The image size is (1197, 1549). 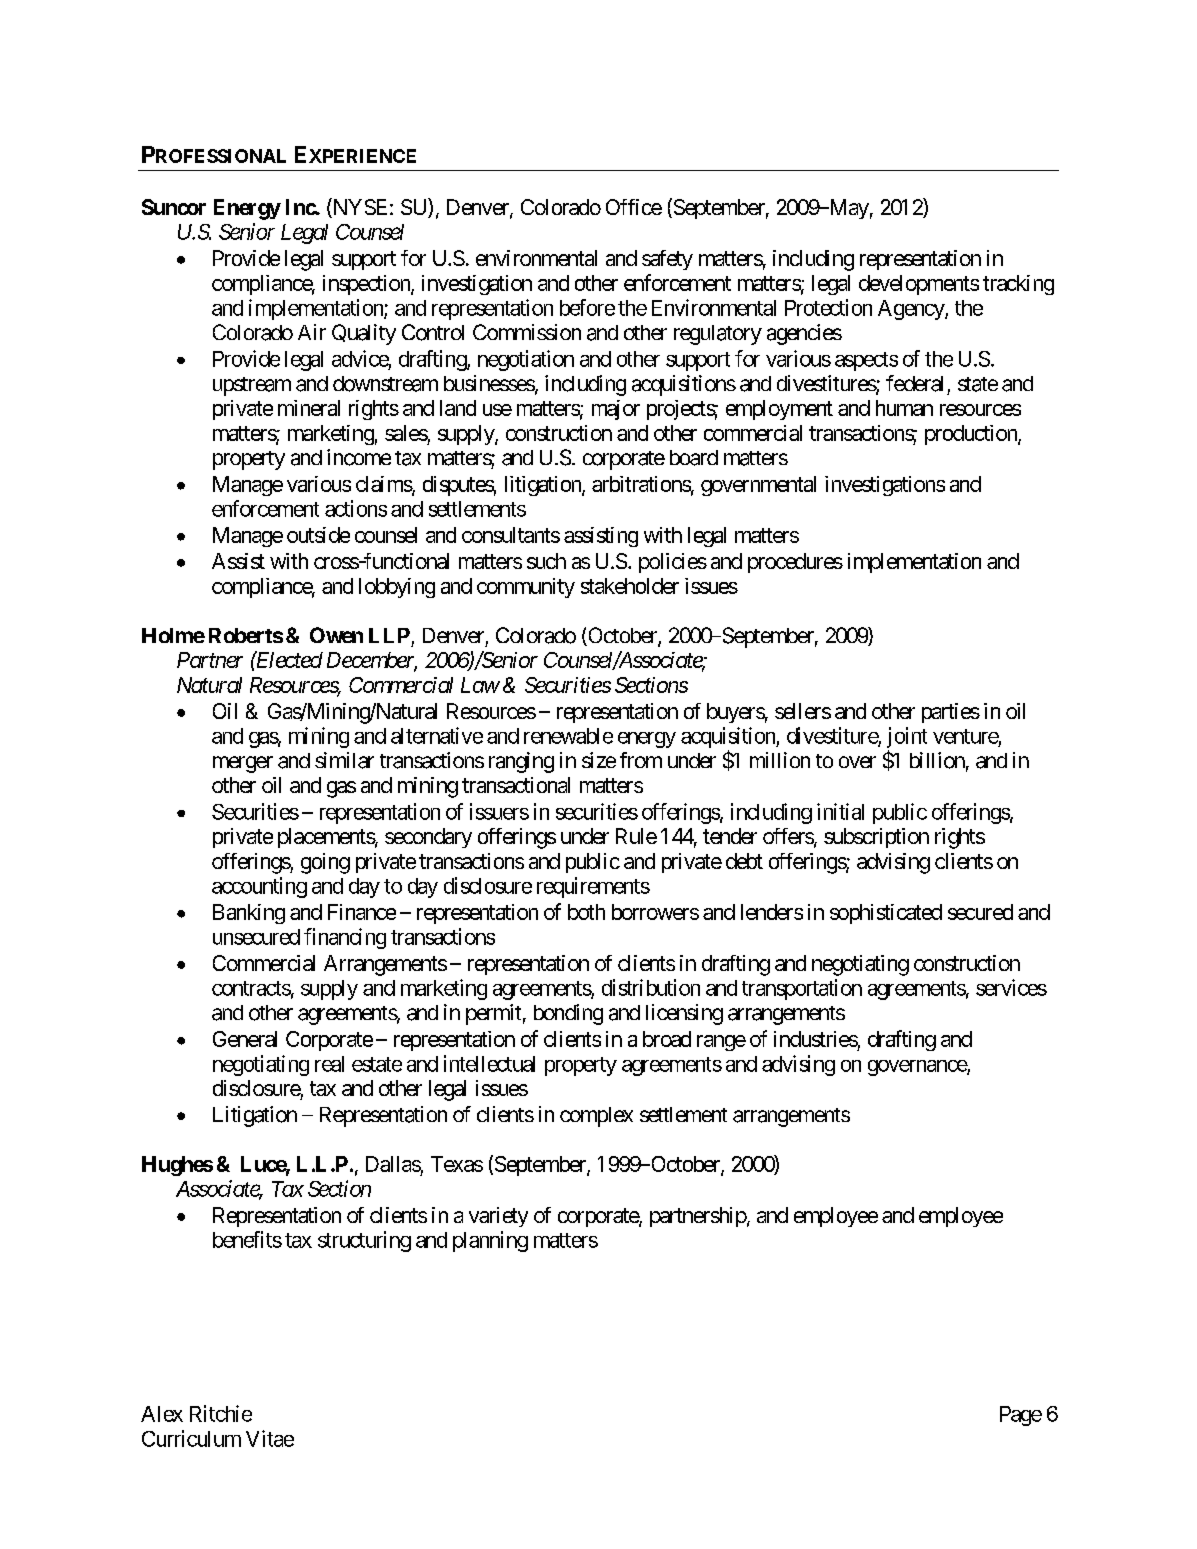 What do you see at coordinates (191, 1438) in the image?
I see `Curriculum` at bounding box center [191, 1438].
